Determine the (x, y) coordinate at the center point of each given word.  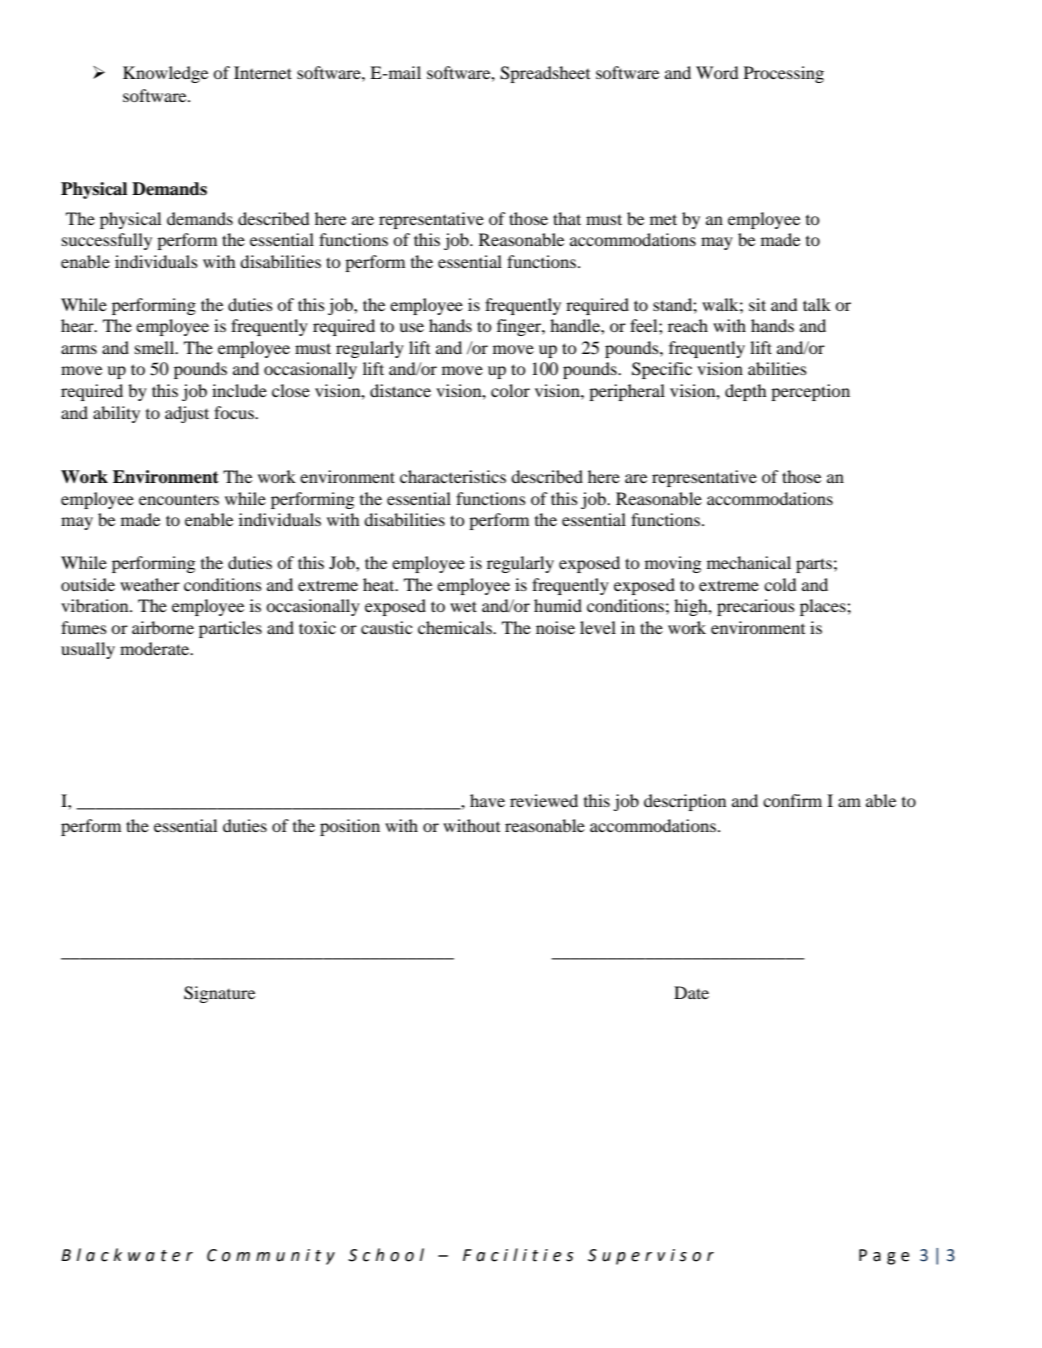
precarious (756, 607)
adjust (187, 414)
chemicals (456, 627)
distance (400, 390)
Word (717, 72)
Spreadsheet (545, 74)
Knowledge (165, 74)
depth (746, 392)
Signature (219, 994)
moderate (156, 648)
